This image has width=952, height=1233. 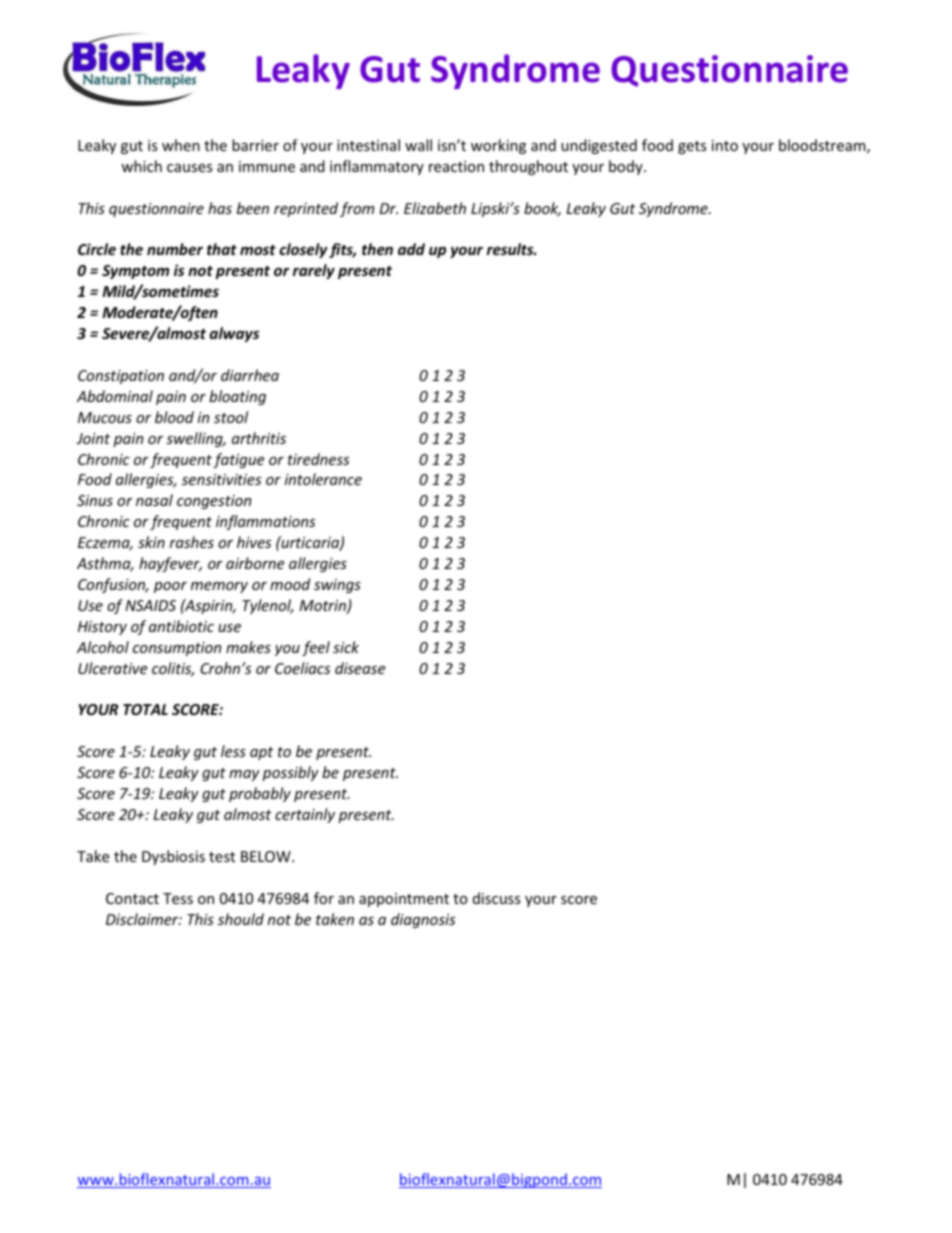 What do you see at coordinates (318, 459) in the image?
I see `tiredness` at bounding box center [318, 459].
